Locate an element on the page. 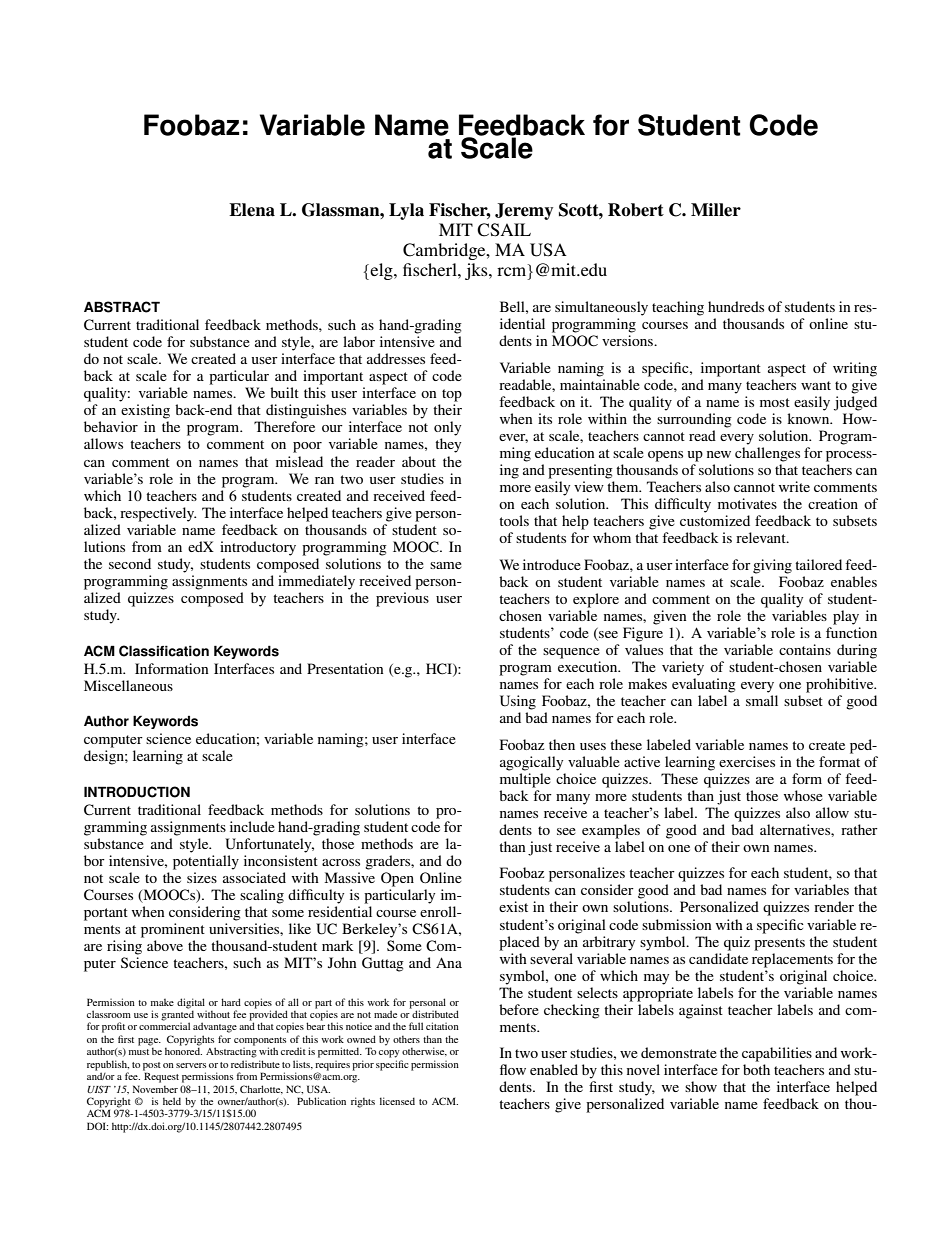 The height and width of the document is (1233, 952). Classification is located at coordinates (164, 651).
